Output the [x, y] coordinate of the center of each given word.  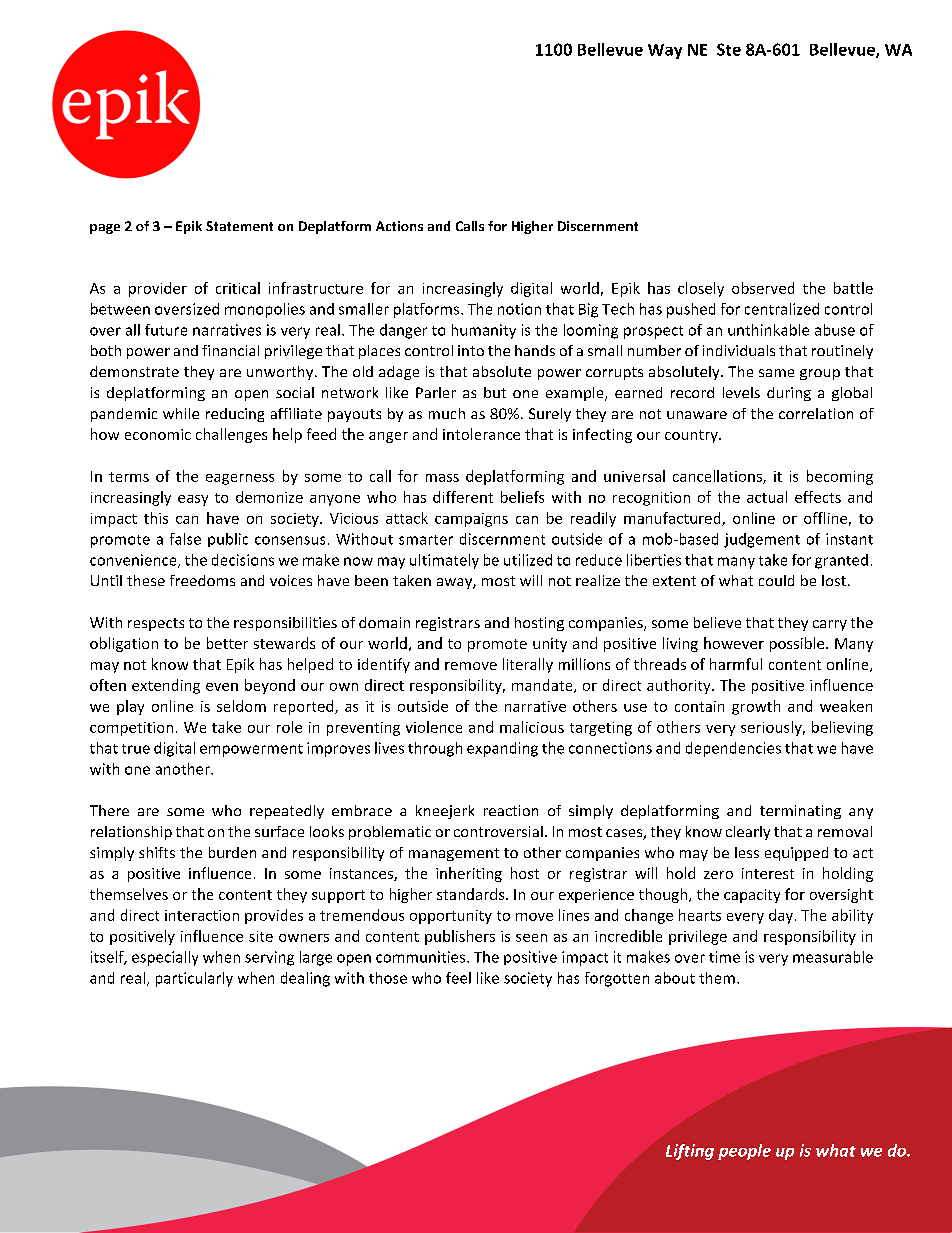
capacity [752, 896]
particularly [194, 979]
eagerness [240, 479]
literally [528, 665]
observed [763, 288]
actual [767, 497]
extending [166, 686]
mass [442, 478]
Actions [399, 226]
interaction [202, 915]
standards [472, 894]
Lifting [690, 1152]
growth [756, 707]
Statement [239, 226]
